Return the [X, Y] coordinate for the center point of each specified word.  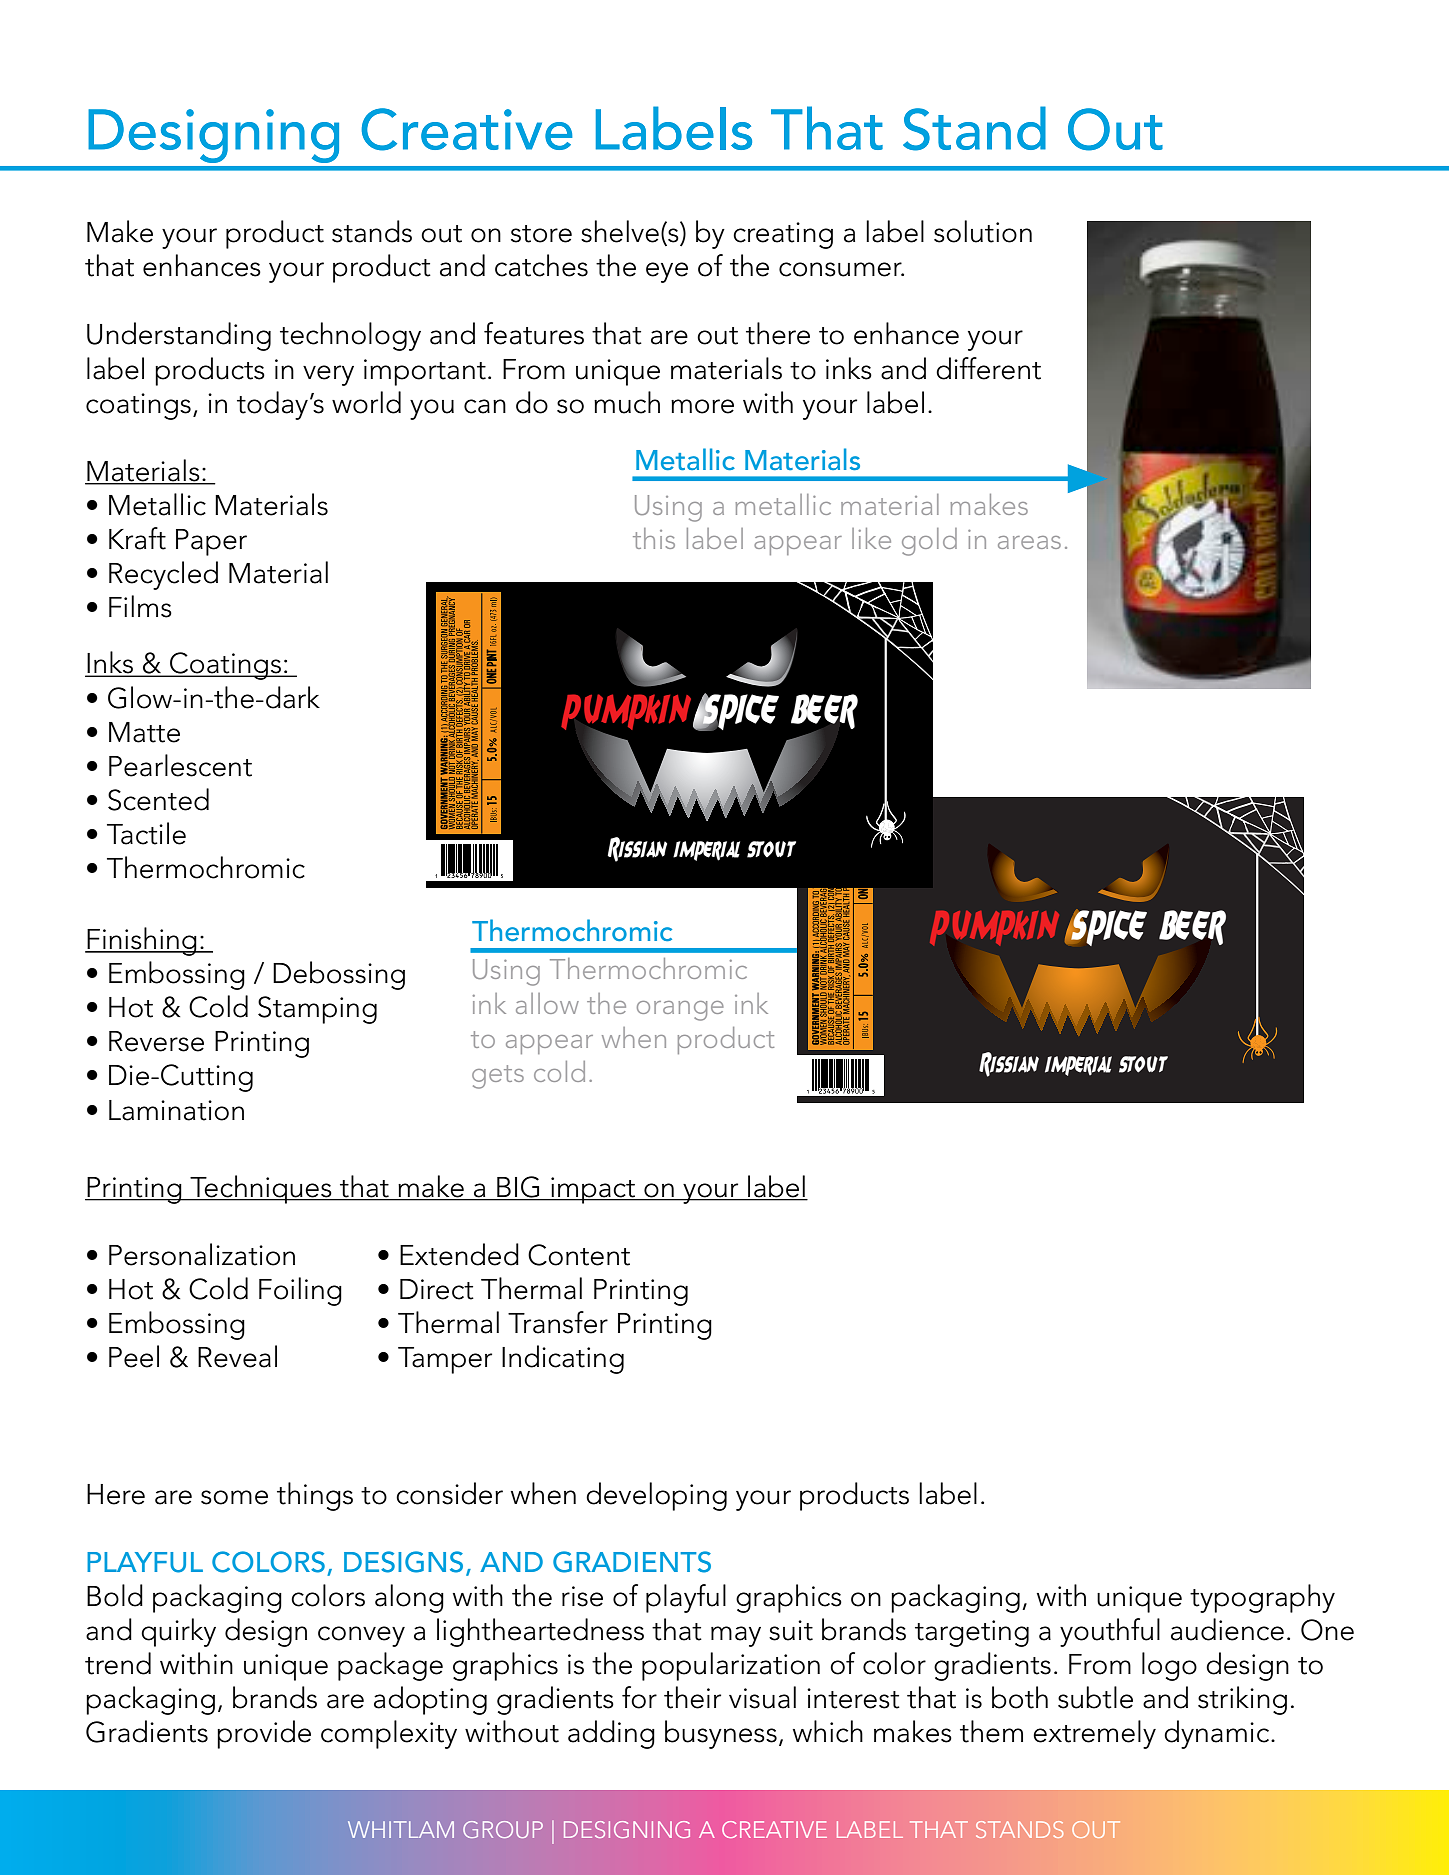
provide [264, 1734]
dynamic [1218, 1734]
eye [667, 272]
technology [350, 336]
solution [983, 231]
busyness [721, 1734]
